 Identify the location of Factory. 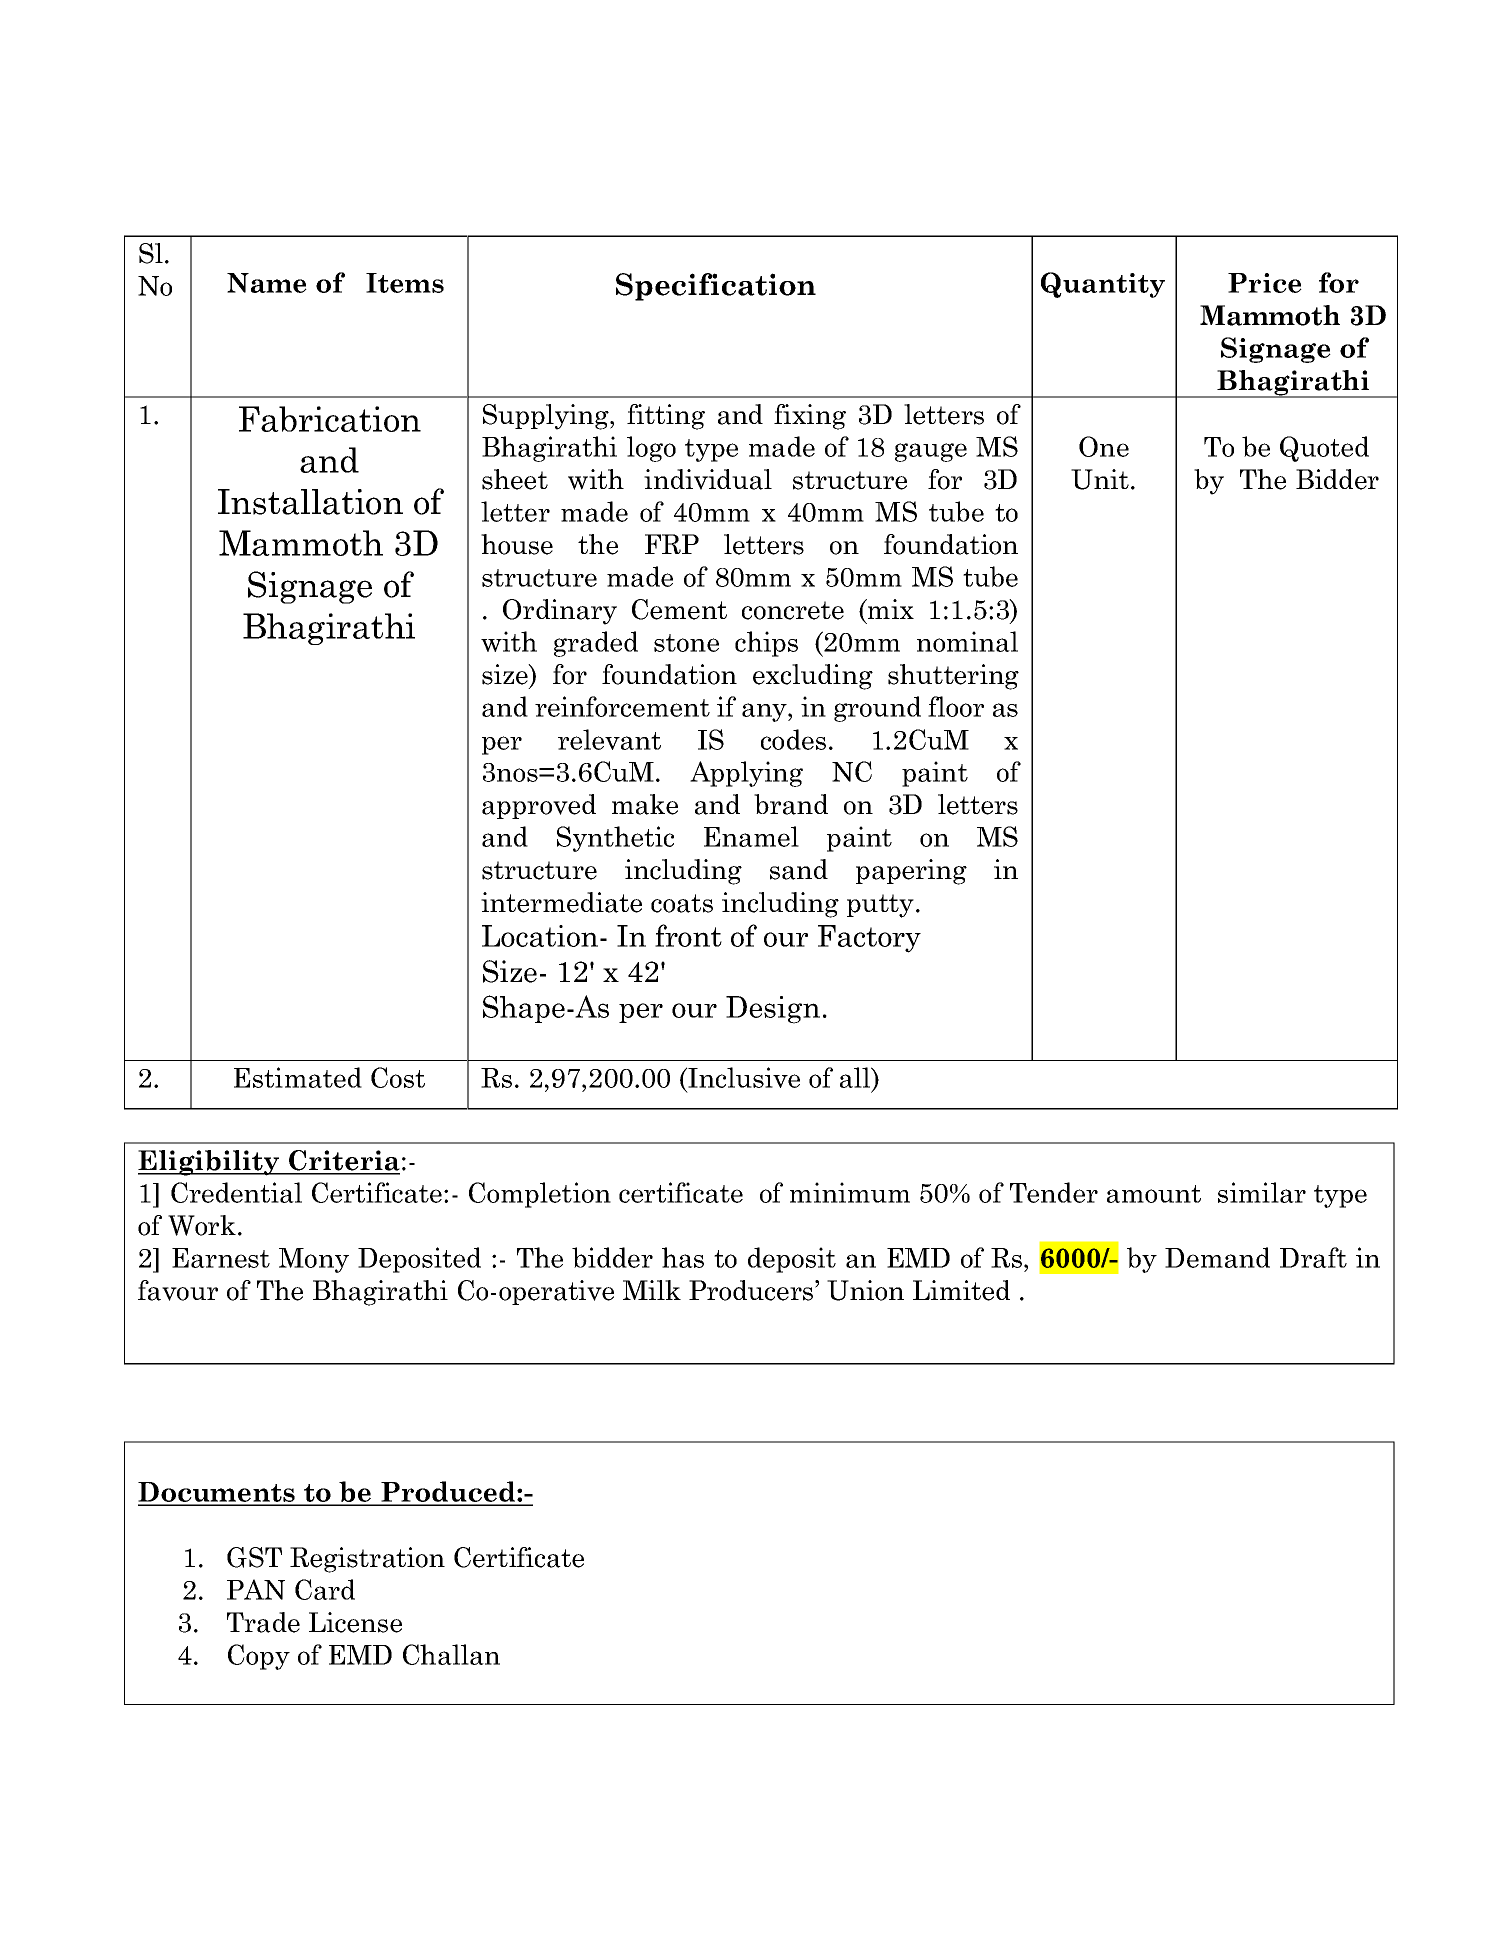
(869, 939).
